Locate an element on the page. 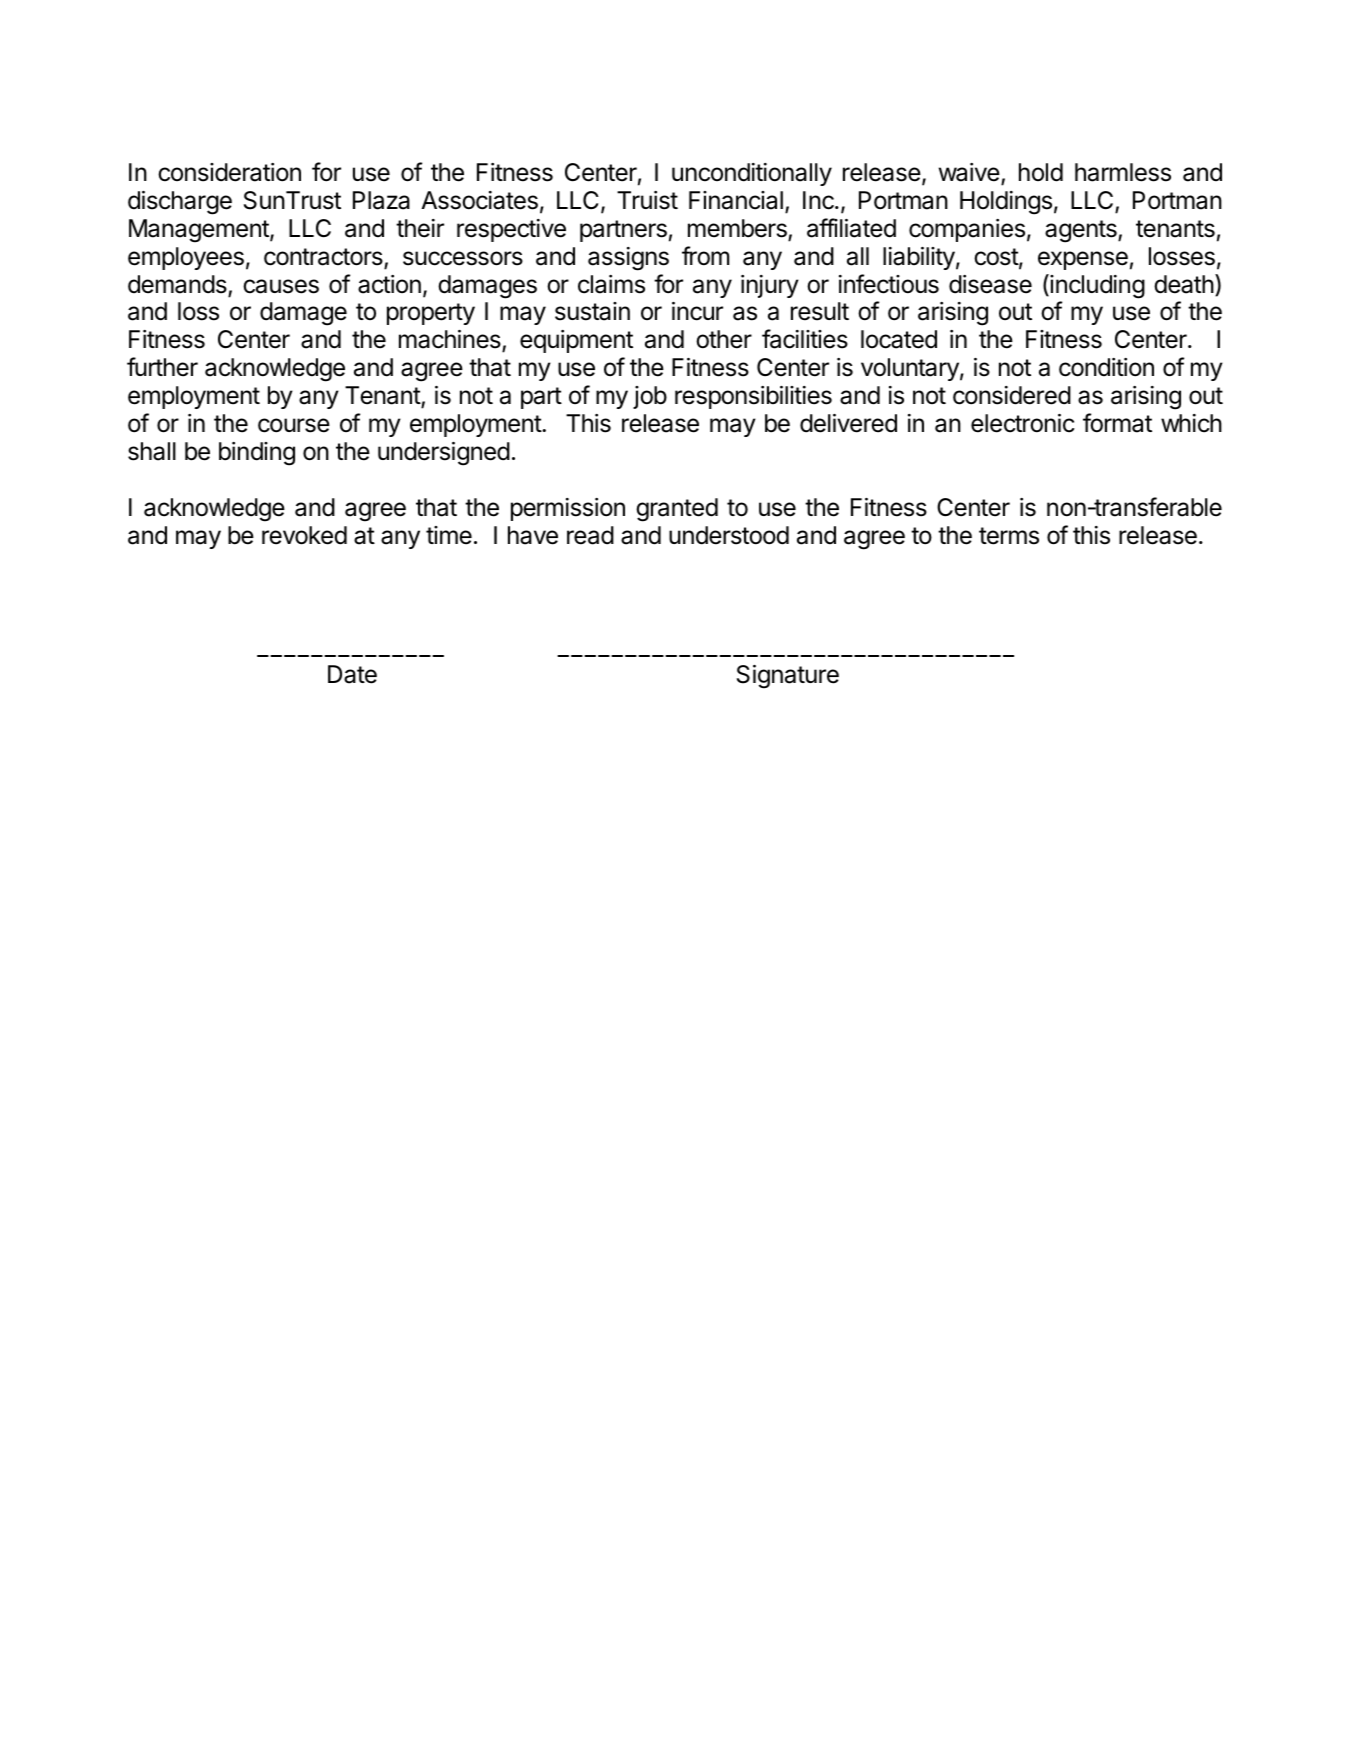 The width and height of the image is (1349, 1746). consideration is located at coordinates (229, 172).
